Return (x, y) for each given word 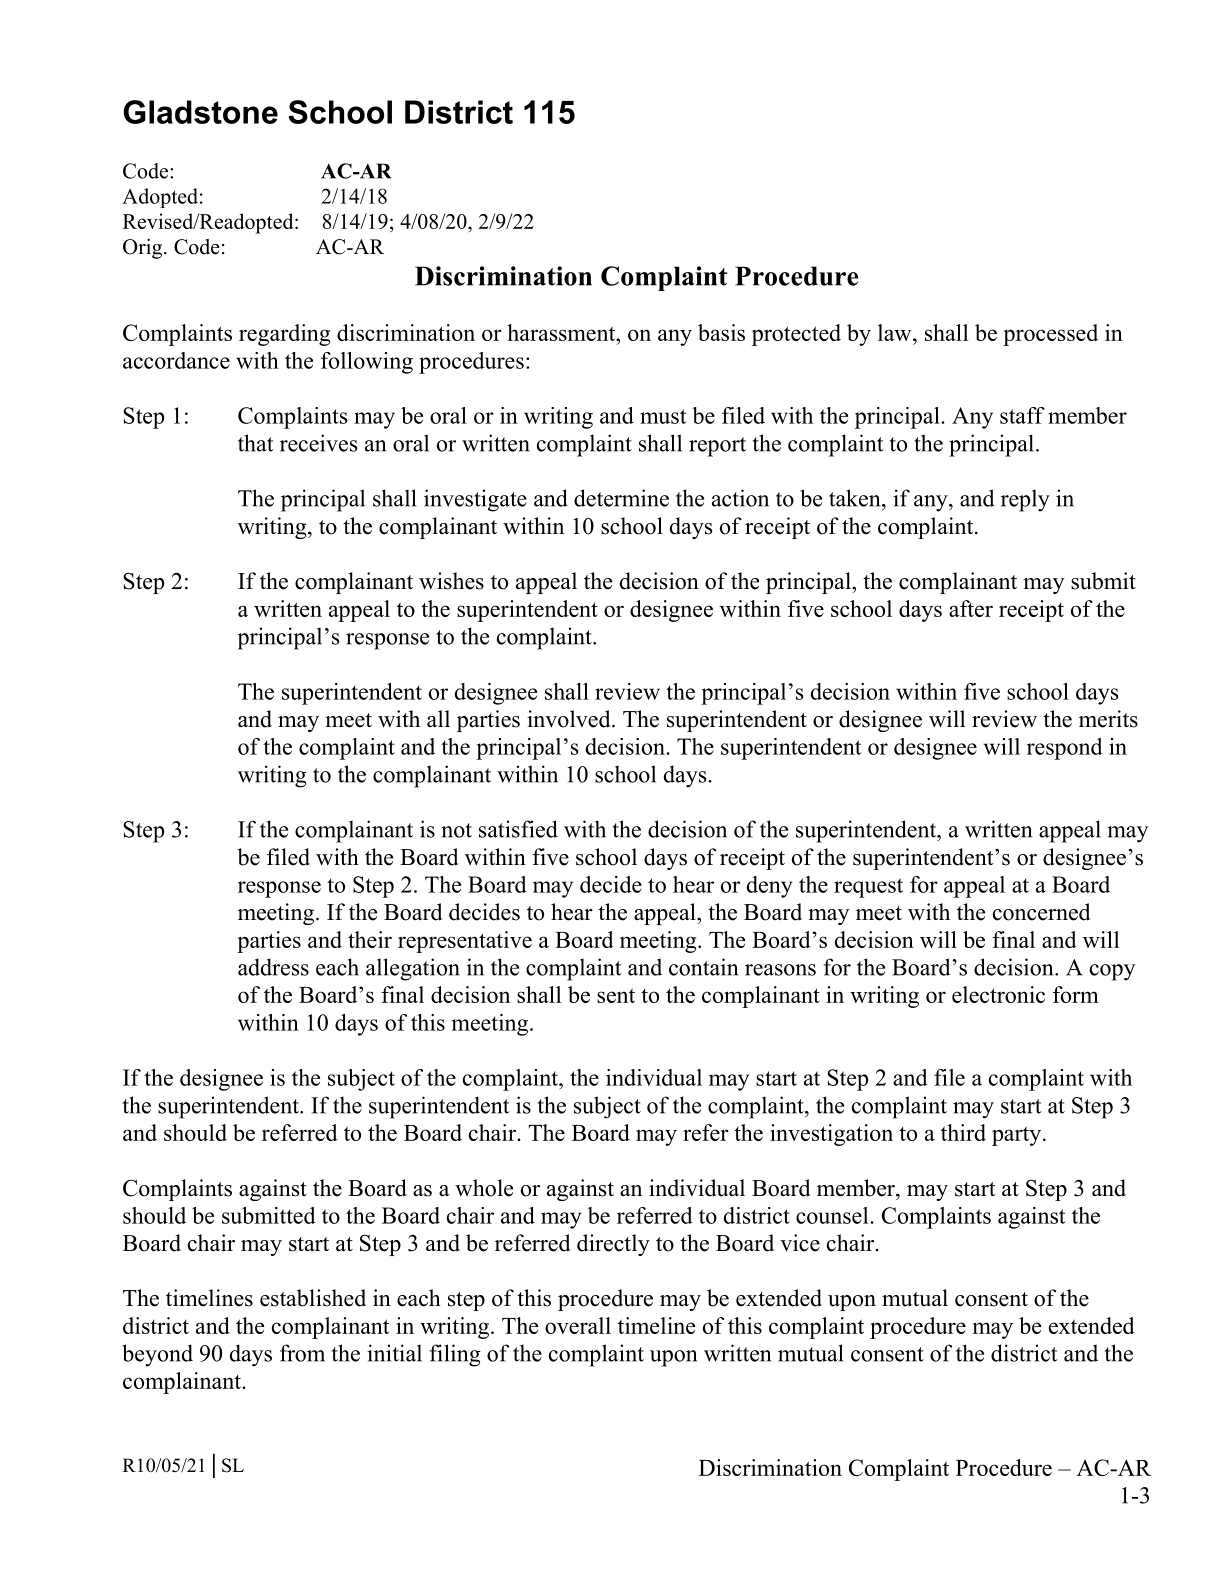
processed (1050, 335)
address (273, 967)
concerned (1041, 912)
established (313, 1298)
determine (621, 498)
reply (1025, 500)
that (256, 443)
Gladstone (200, 112)
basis (721, 332)
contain (703, 967)
